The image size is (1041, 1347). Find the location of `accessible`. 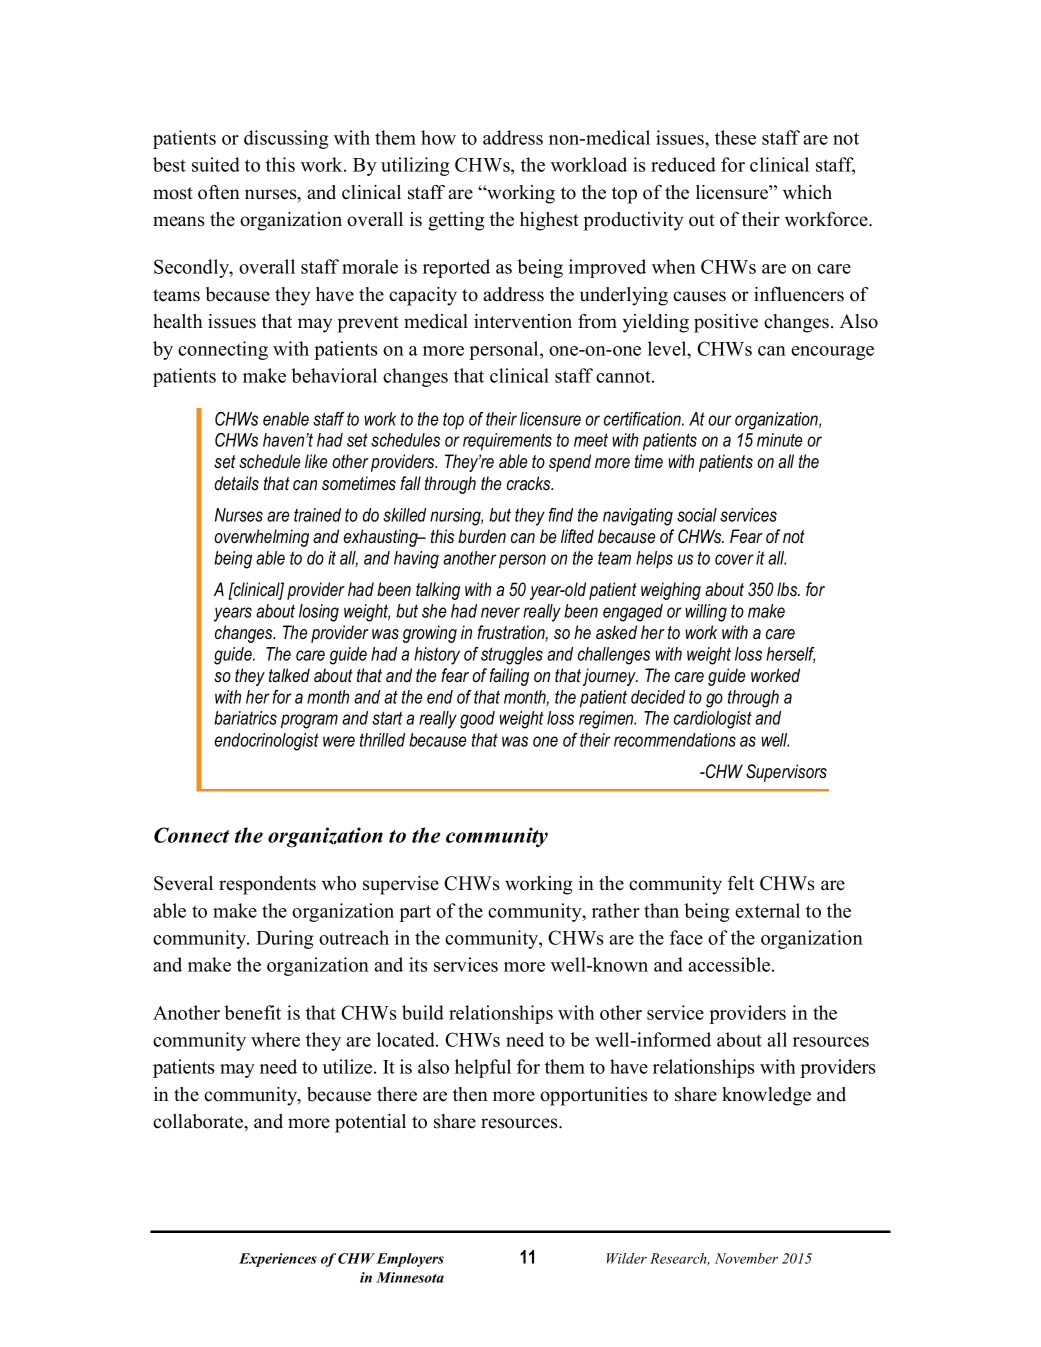

accessible is located at coordinates (730, 964).
